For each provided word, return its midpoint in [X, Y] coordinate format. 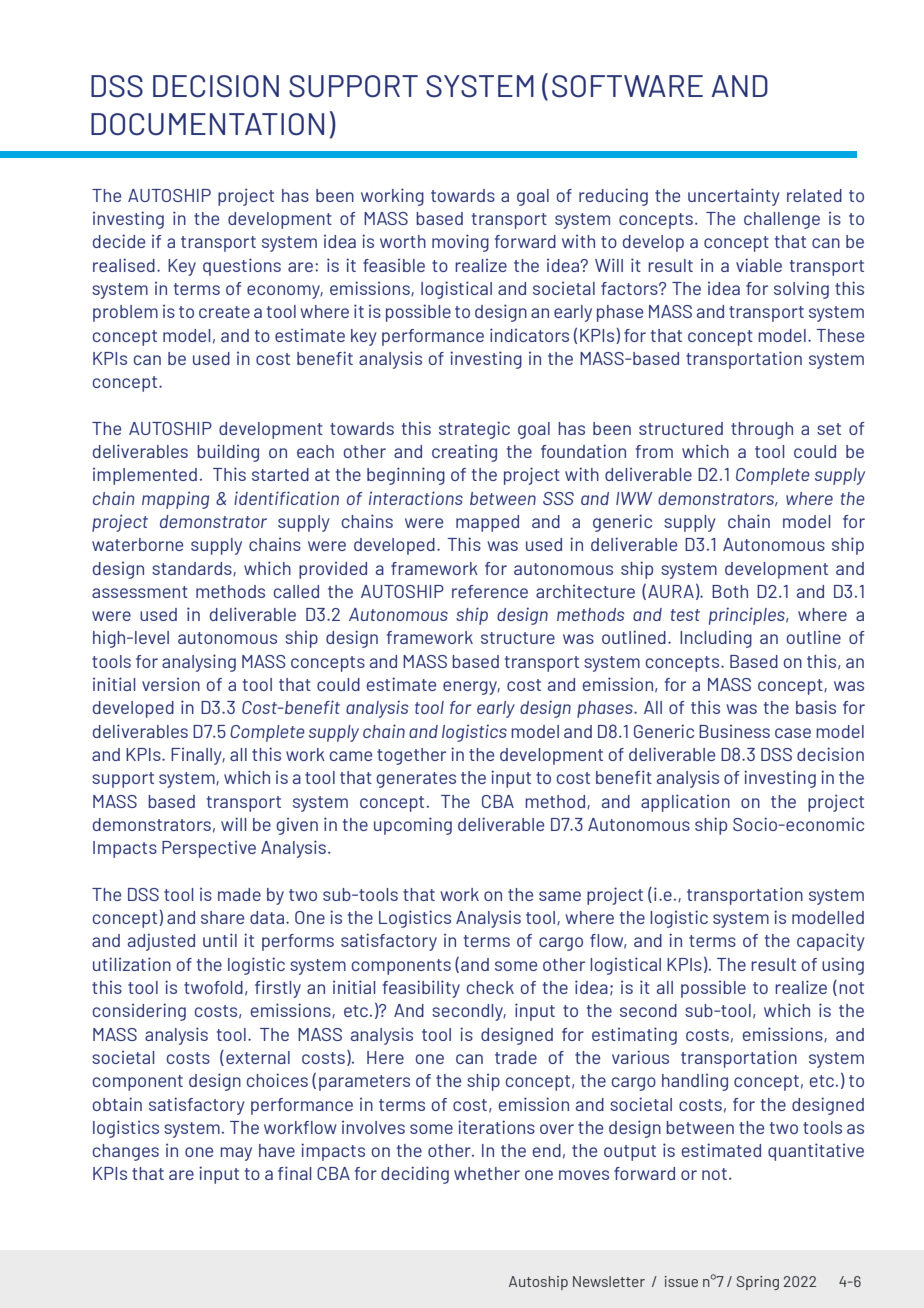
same [560, 896]
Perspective [209, 849]
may [236, 1154]
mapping [175, 500]
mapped [487, 523]
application [685, 803]
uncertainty [734, 197]
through [762, 430]
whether [487, 1173]
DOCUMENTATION [207, 124]
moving [460, 243]
